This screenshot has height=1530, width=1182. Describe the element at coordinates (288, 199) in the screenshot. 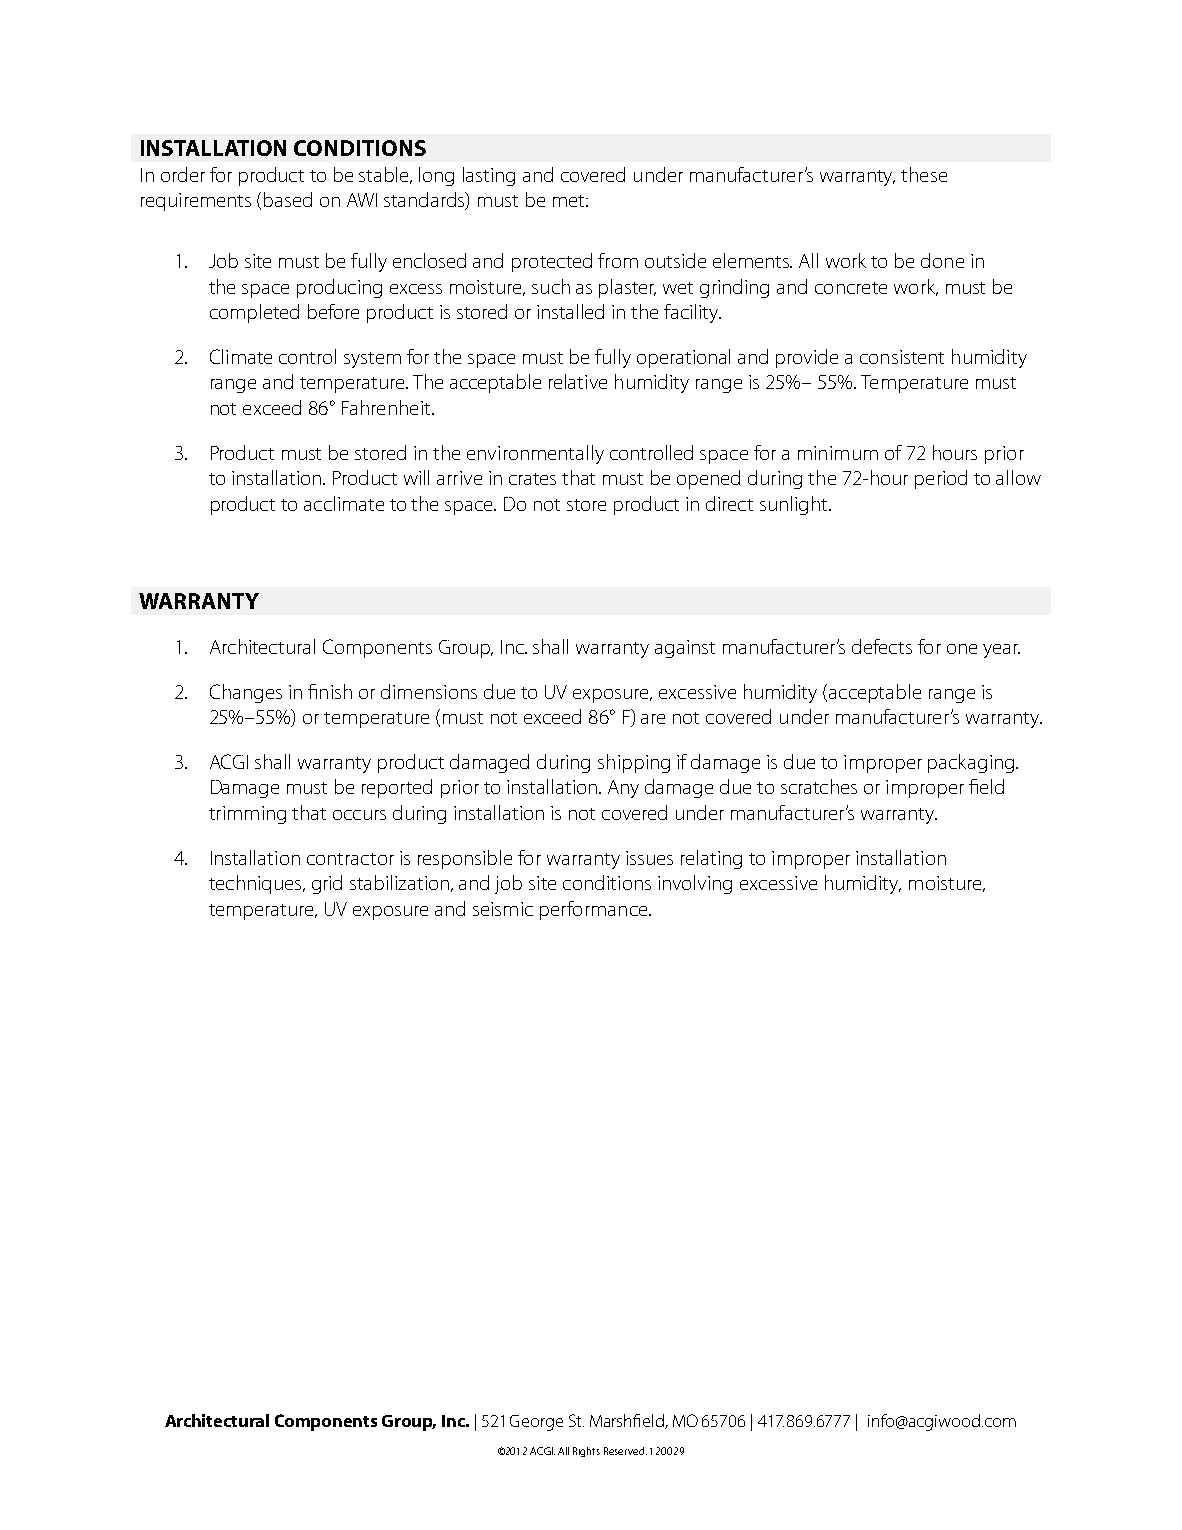

I see `based` at that location.
